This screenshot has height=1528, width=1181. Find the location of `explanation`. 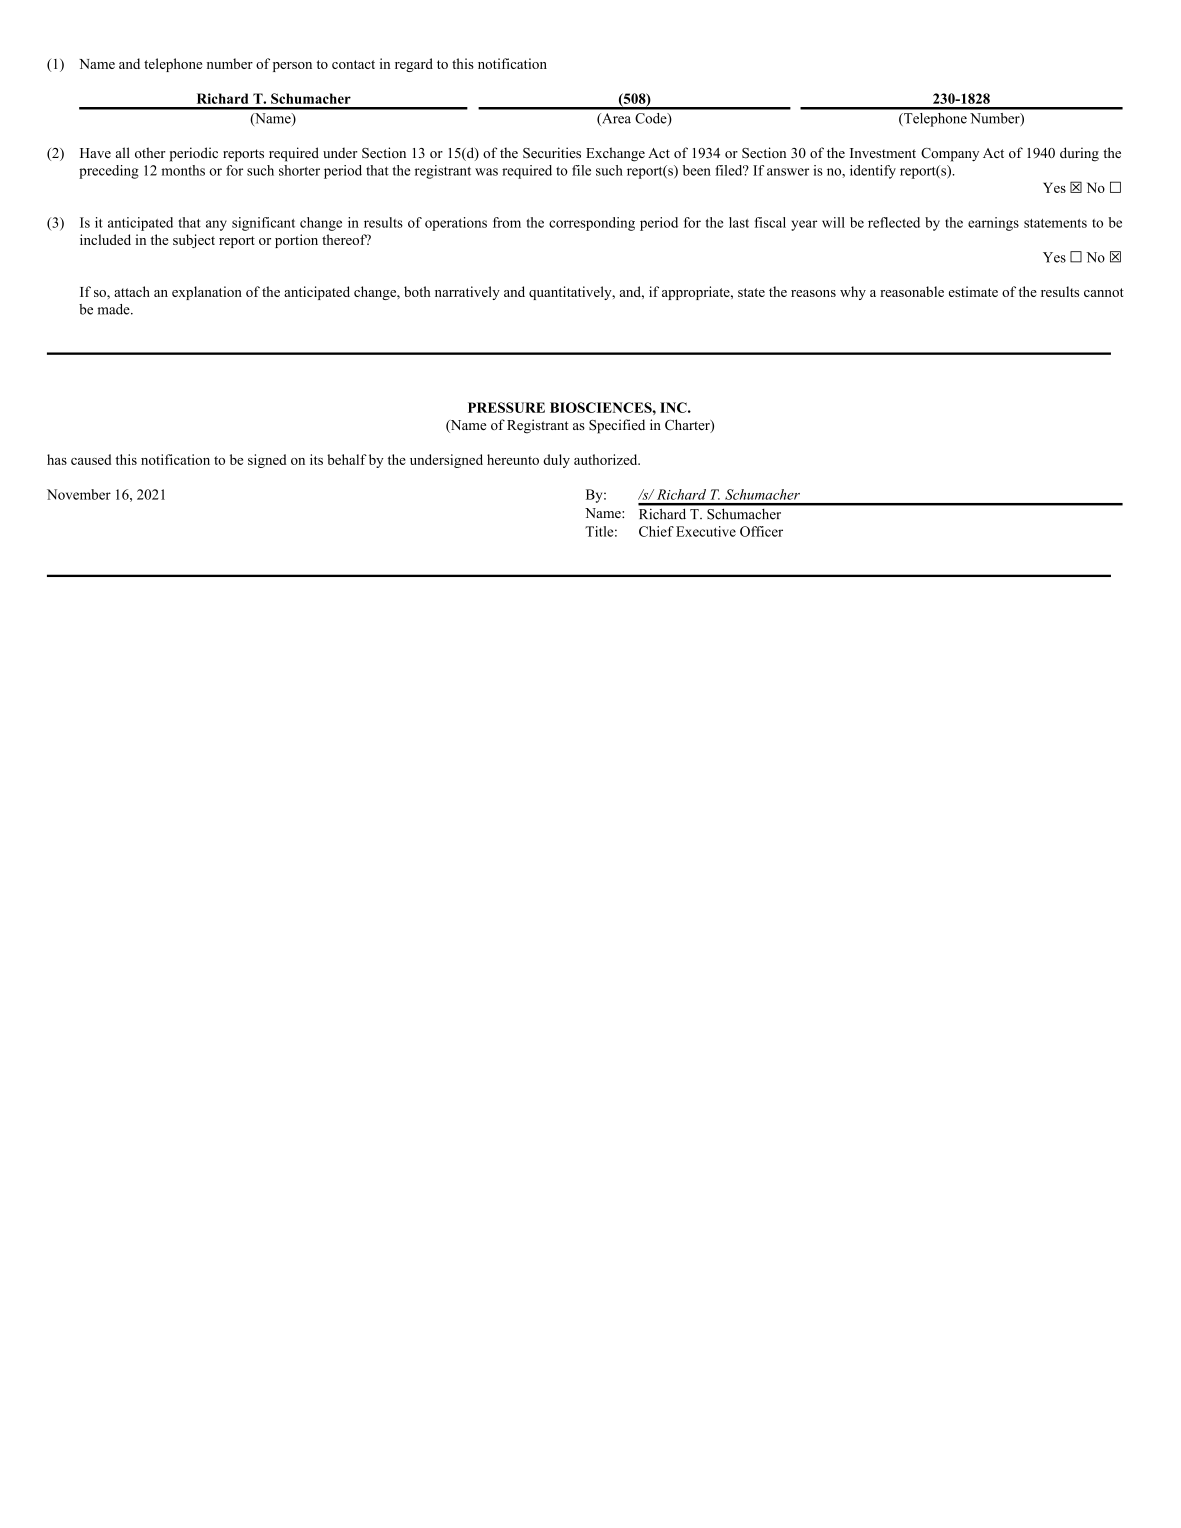

explanation is located at coordinates (207, 293).
